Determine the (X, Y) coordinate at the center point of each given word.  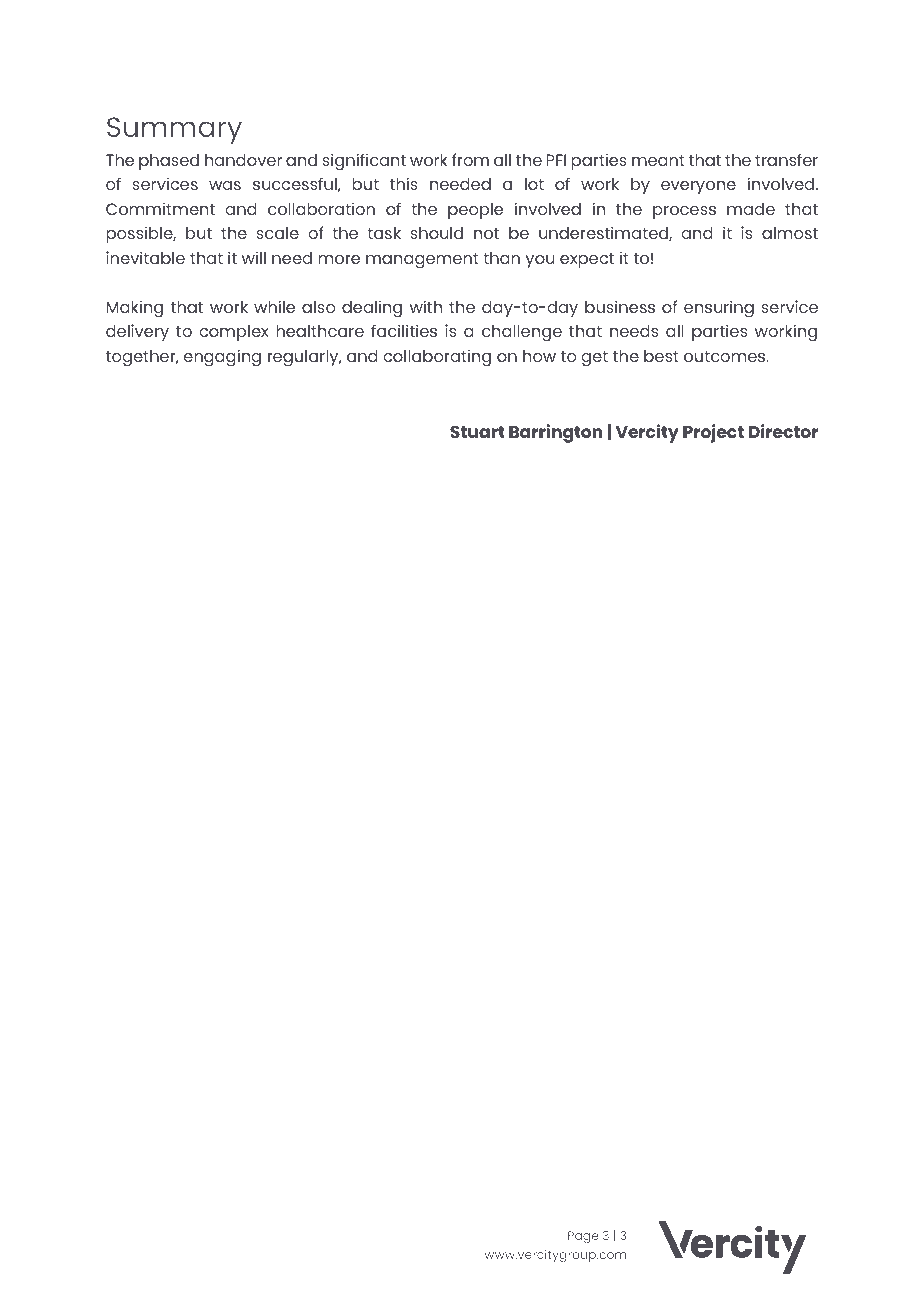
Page (583, 1237)
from (470, 159)
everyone (698, 187)
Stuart (477, 432)
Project (713, 433)
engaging (222, 358)
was (225, 185)
